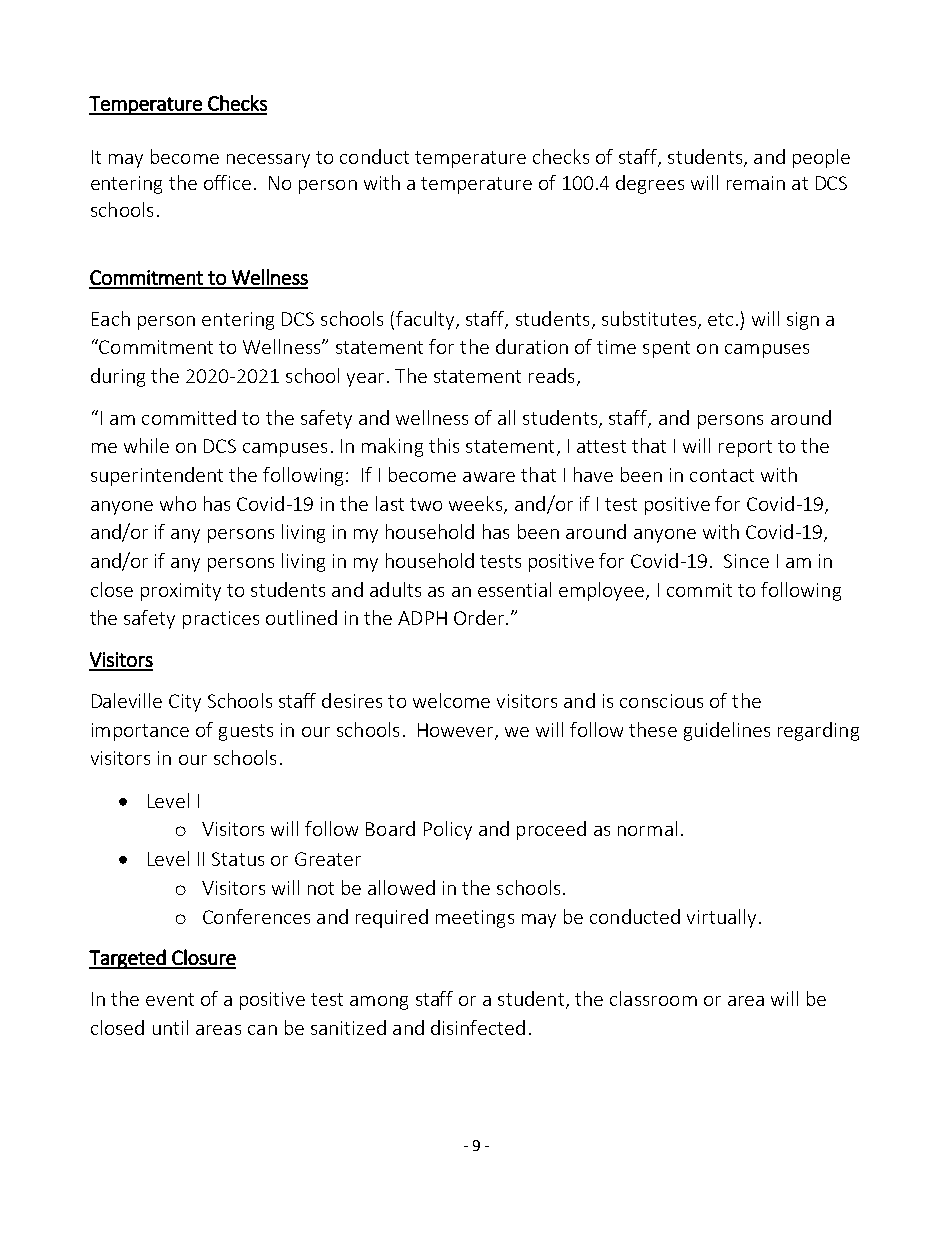 This document has width=952, height=1233. What do you see at coordinates (118, 377) in the document?
I see `during` at bounding box center [118, 377].
